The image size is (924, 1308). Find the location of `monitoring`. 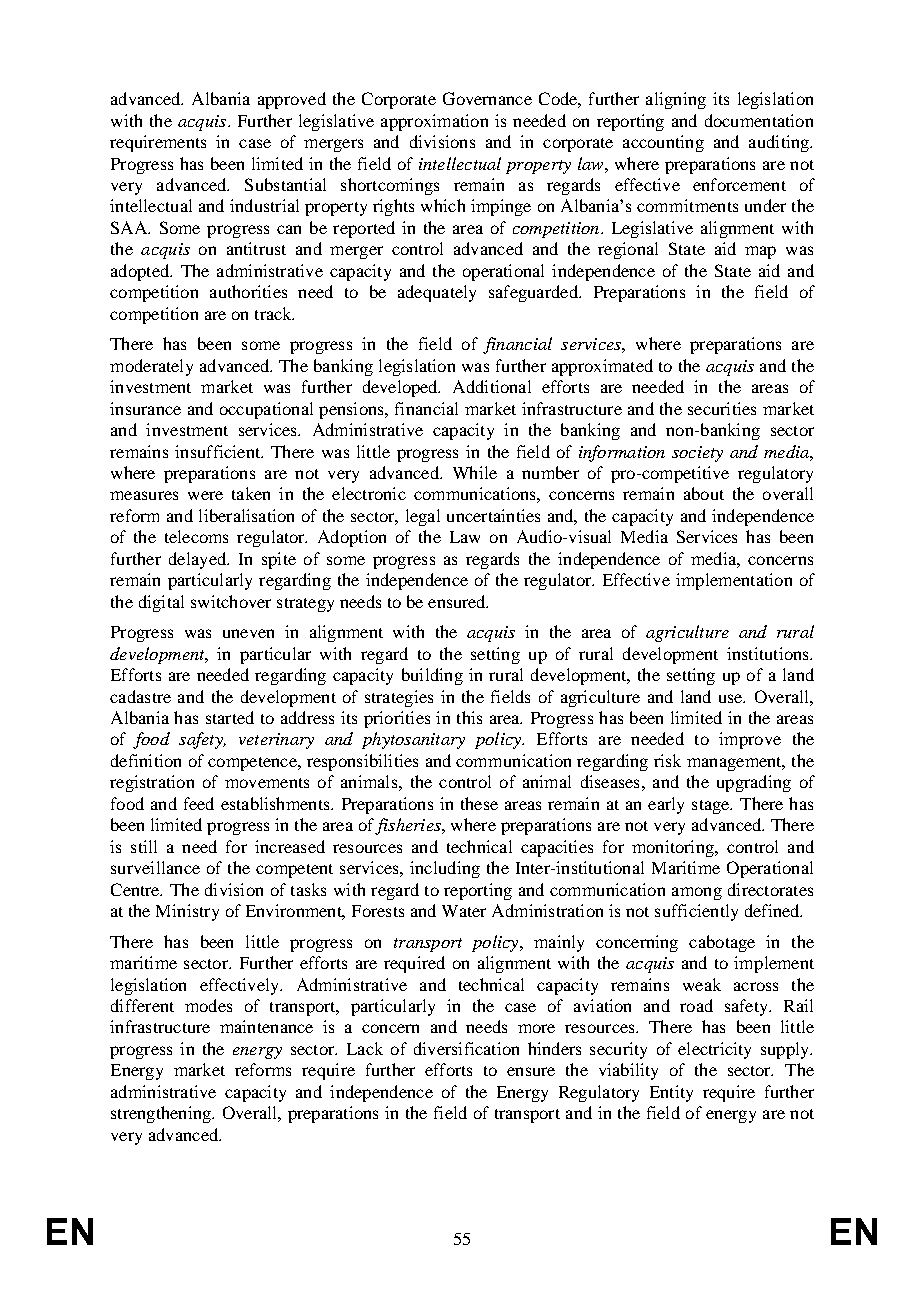

monitoring is located at coordinates (674, 848).
